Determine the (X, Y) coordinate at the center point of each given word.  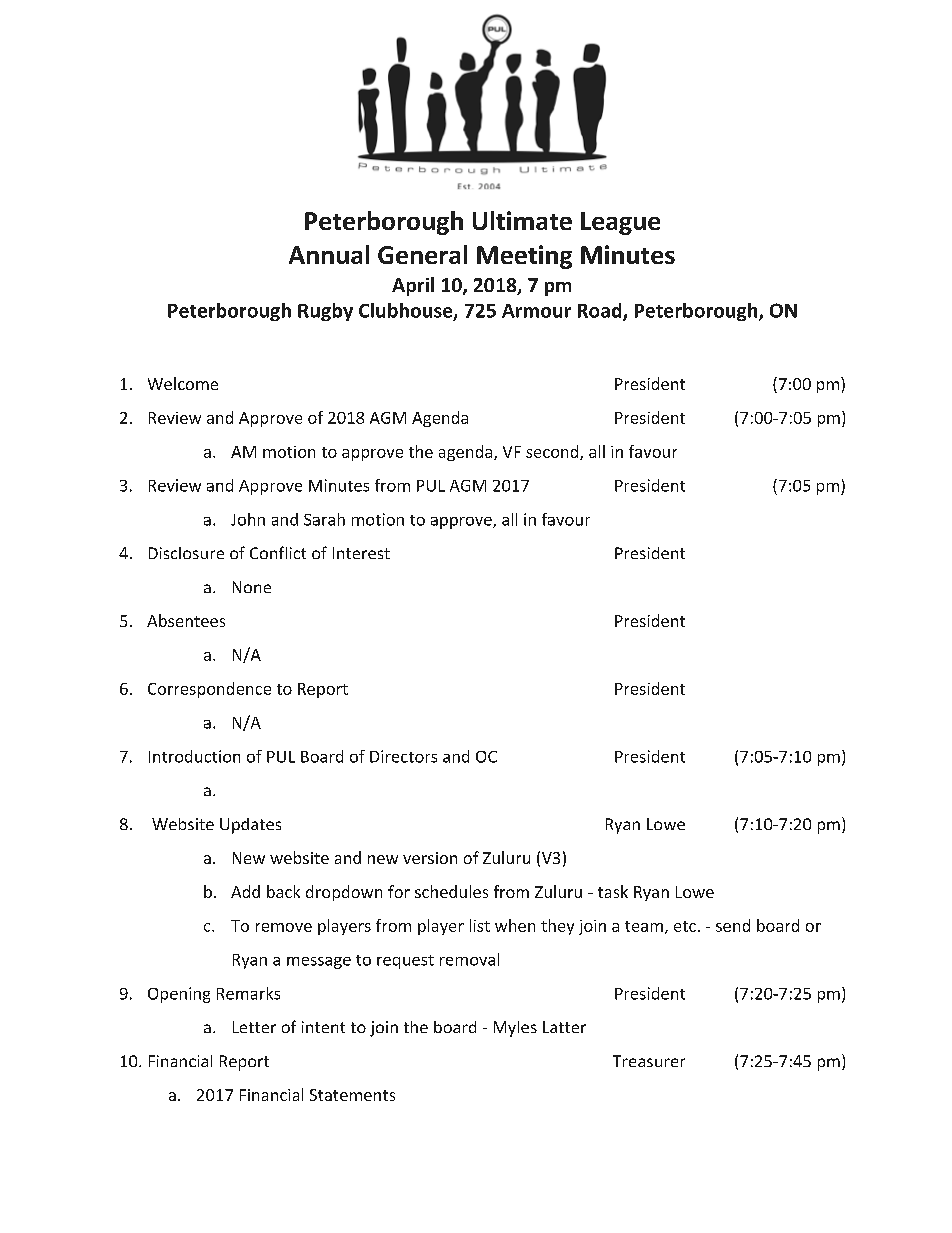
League (620, 223)
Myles (515, 1029)
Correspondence (209, 690)
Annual (329, 254)
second (552, 451)
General (422, 254)
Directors (403, 756)
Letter (254, 1027)
